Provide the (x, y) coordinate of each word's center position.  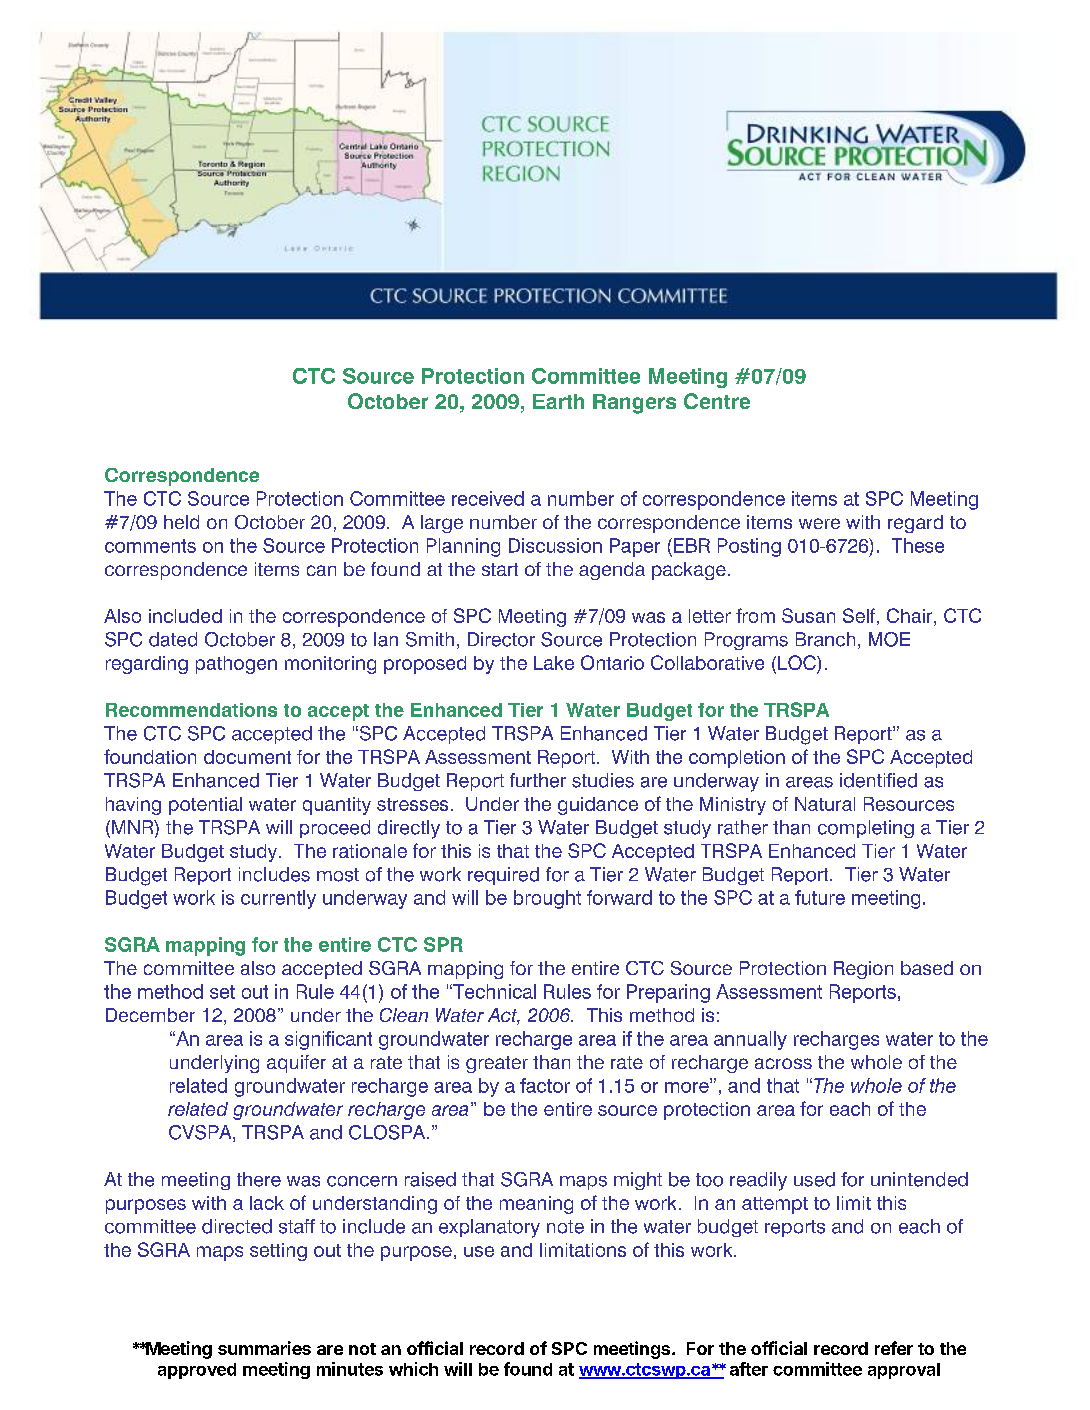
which (413, 1369)
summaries (264, 1348)
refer (894, 1348)
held (181, 522)
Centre (717, 401)
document (247, 757)
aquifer (296, 1064)
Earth (558, 401)
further (538, 780)
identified (878, 780)
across (783, 1063)
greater (497, 1064)
